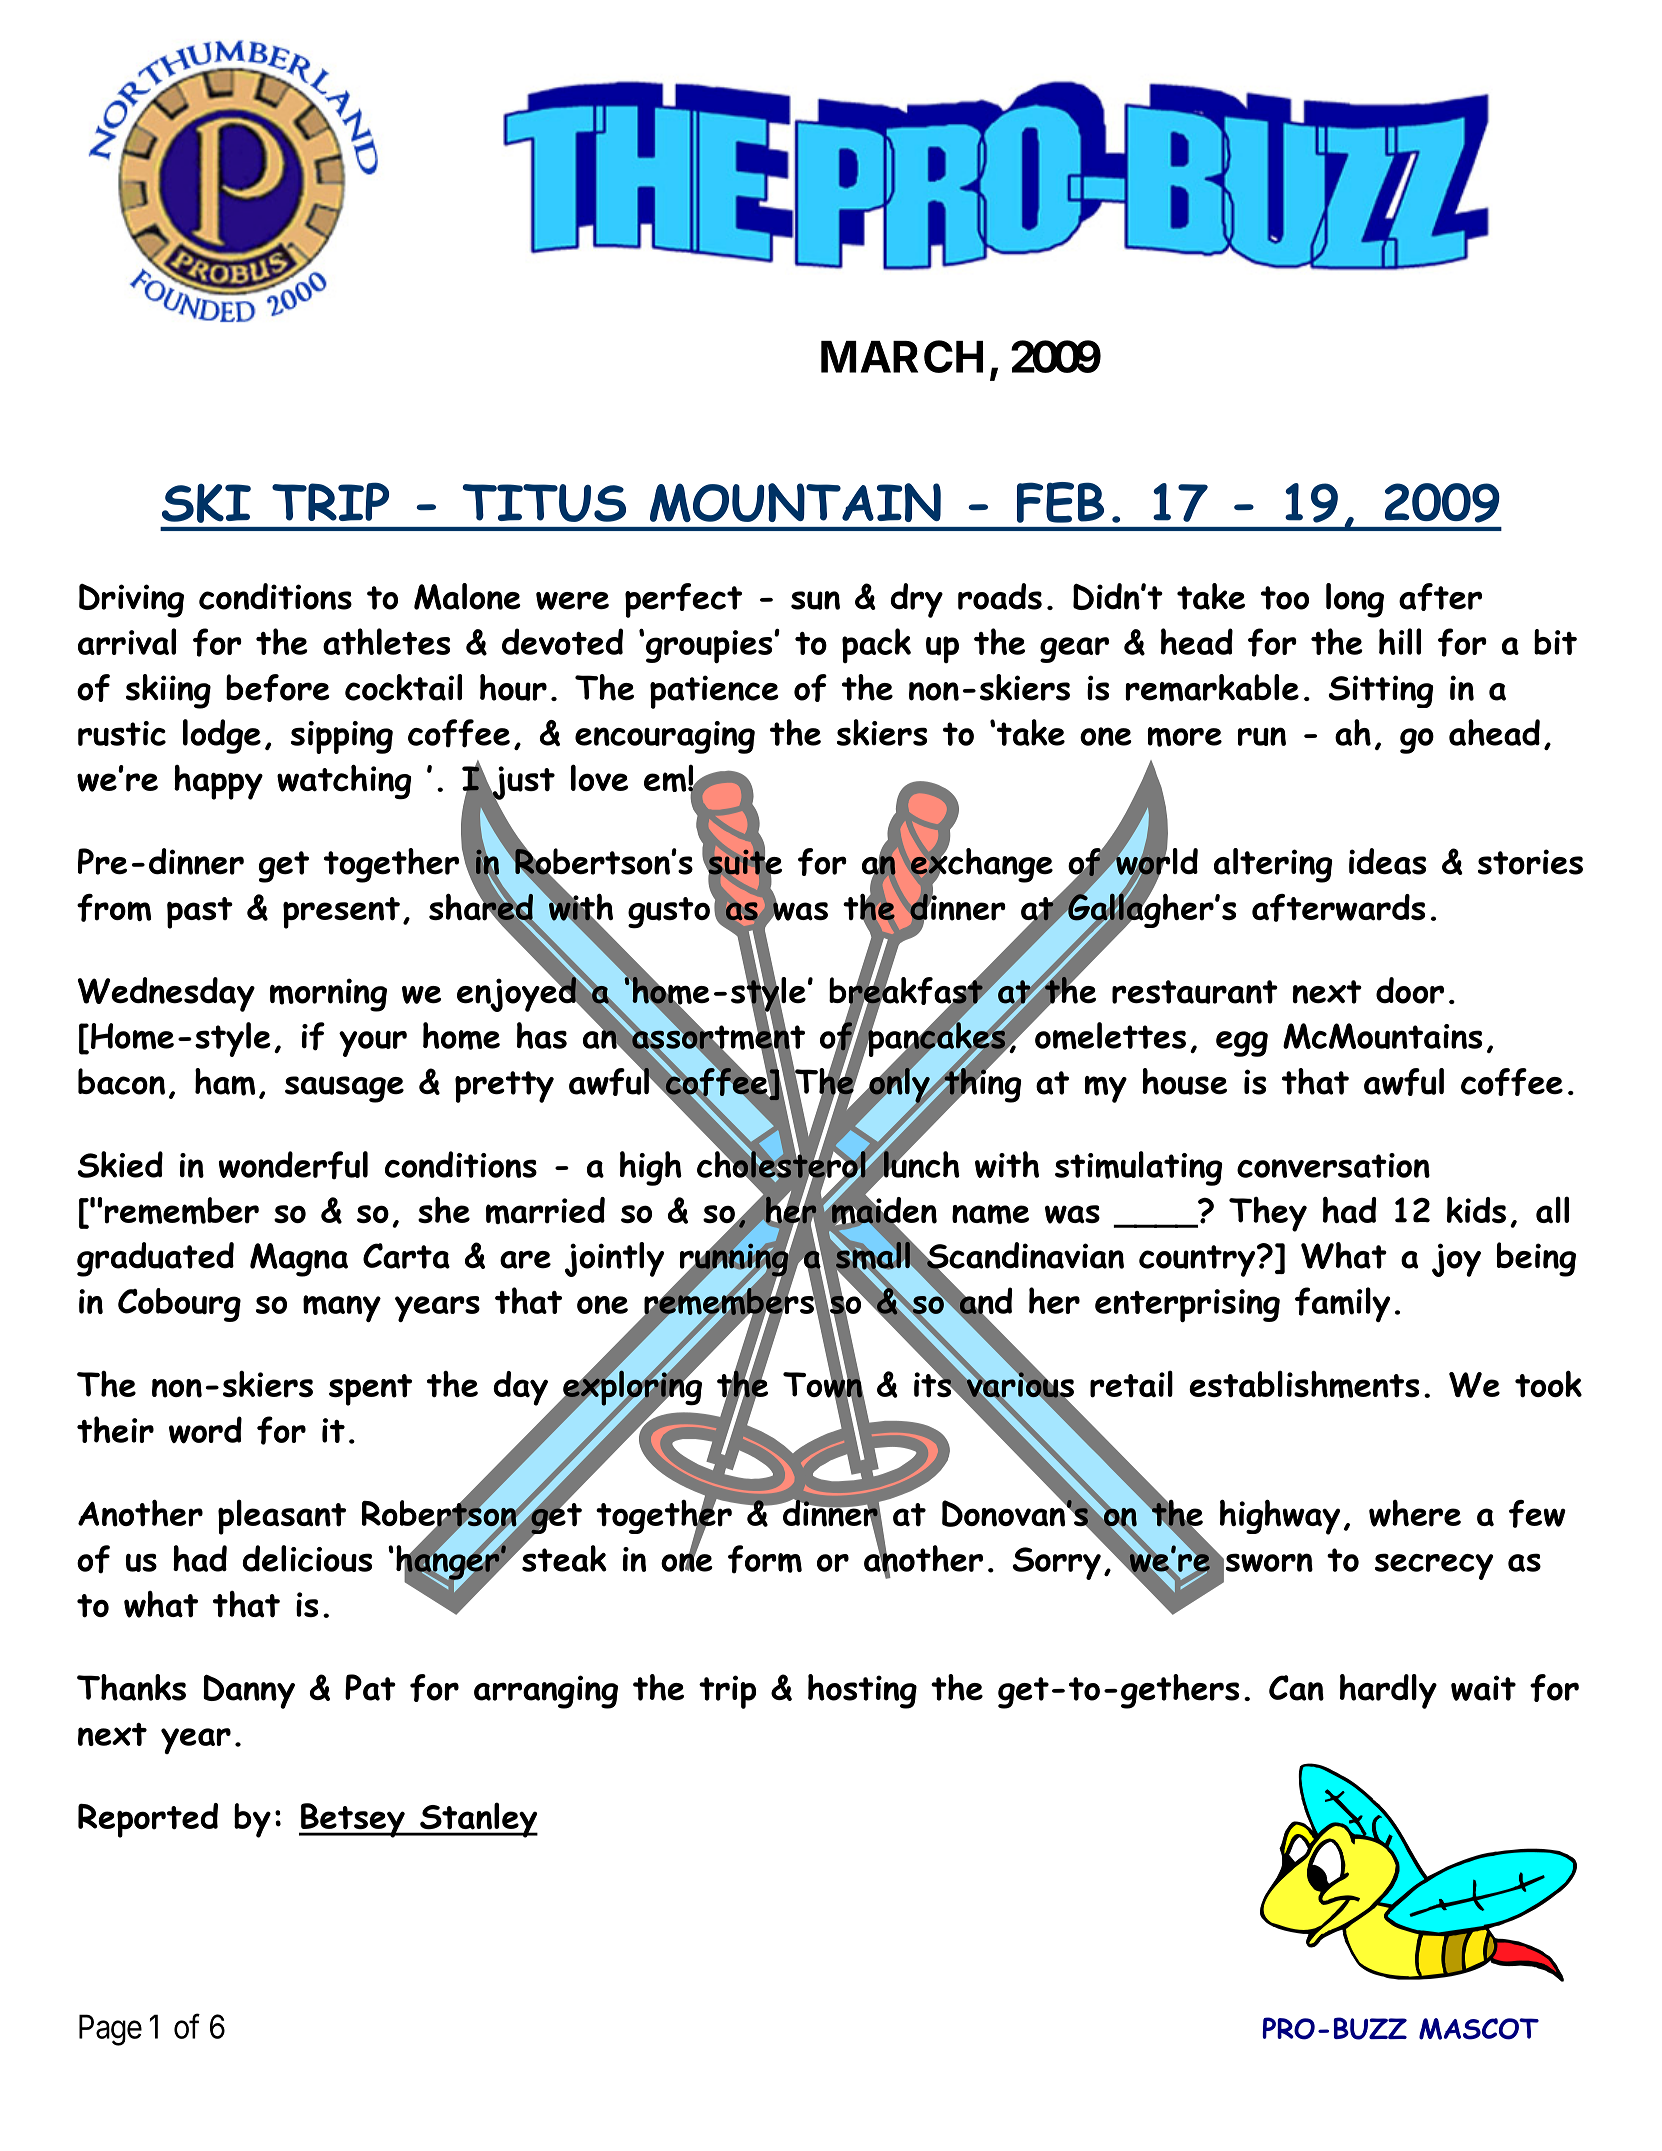  Describe the element at coordinates (344, 782) in the document. I see `watching` at that location.
